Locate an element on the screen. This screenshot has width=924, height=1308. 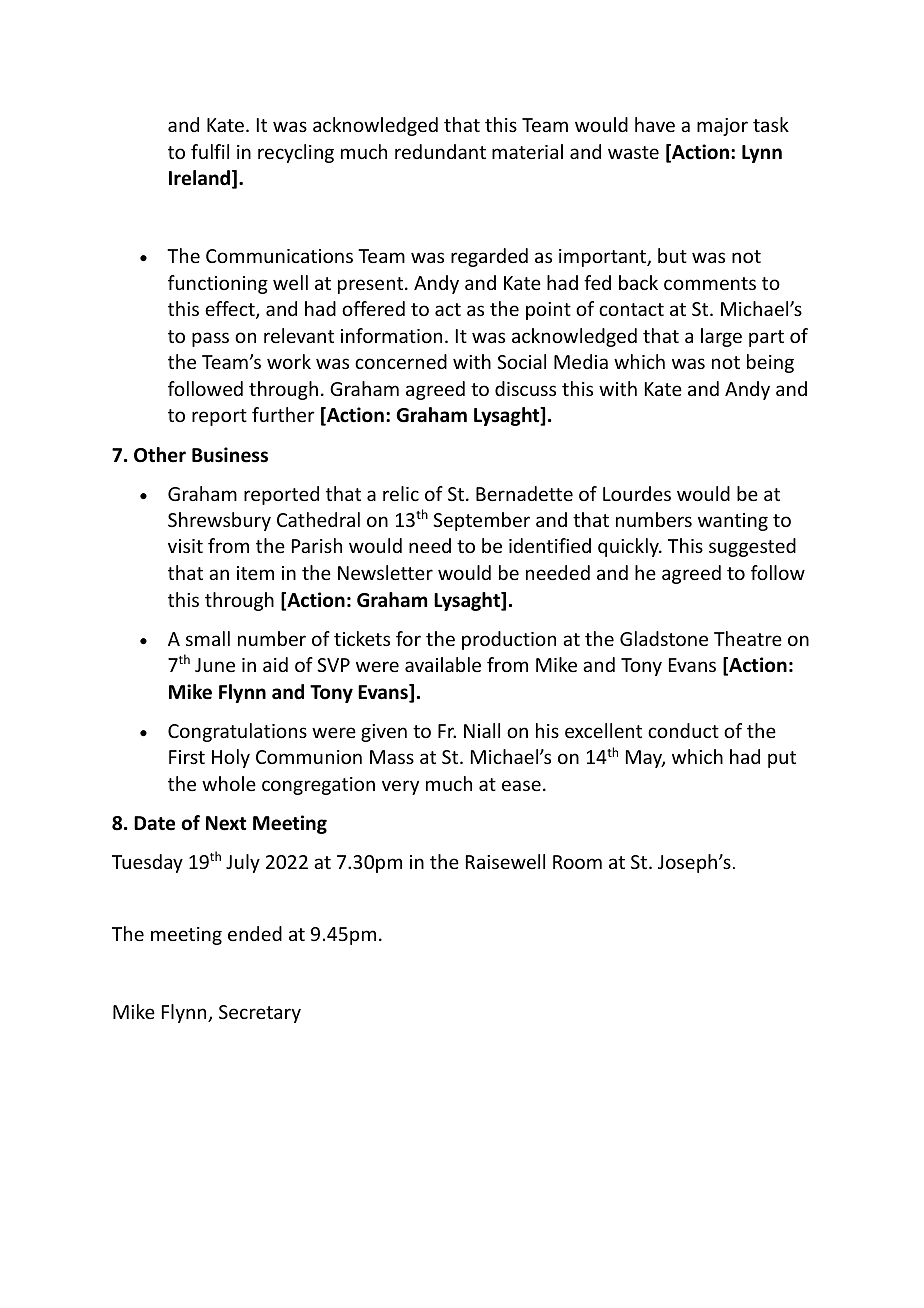
whole is located at coordinates (229, 783).
